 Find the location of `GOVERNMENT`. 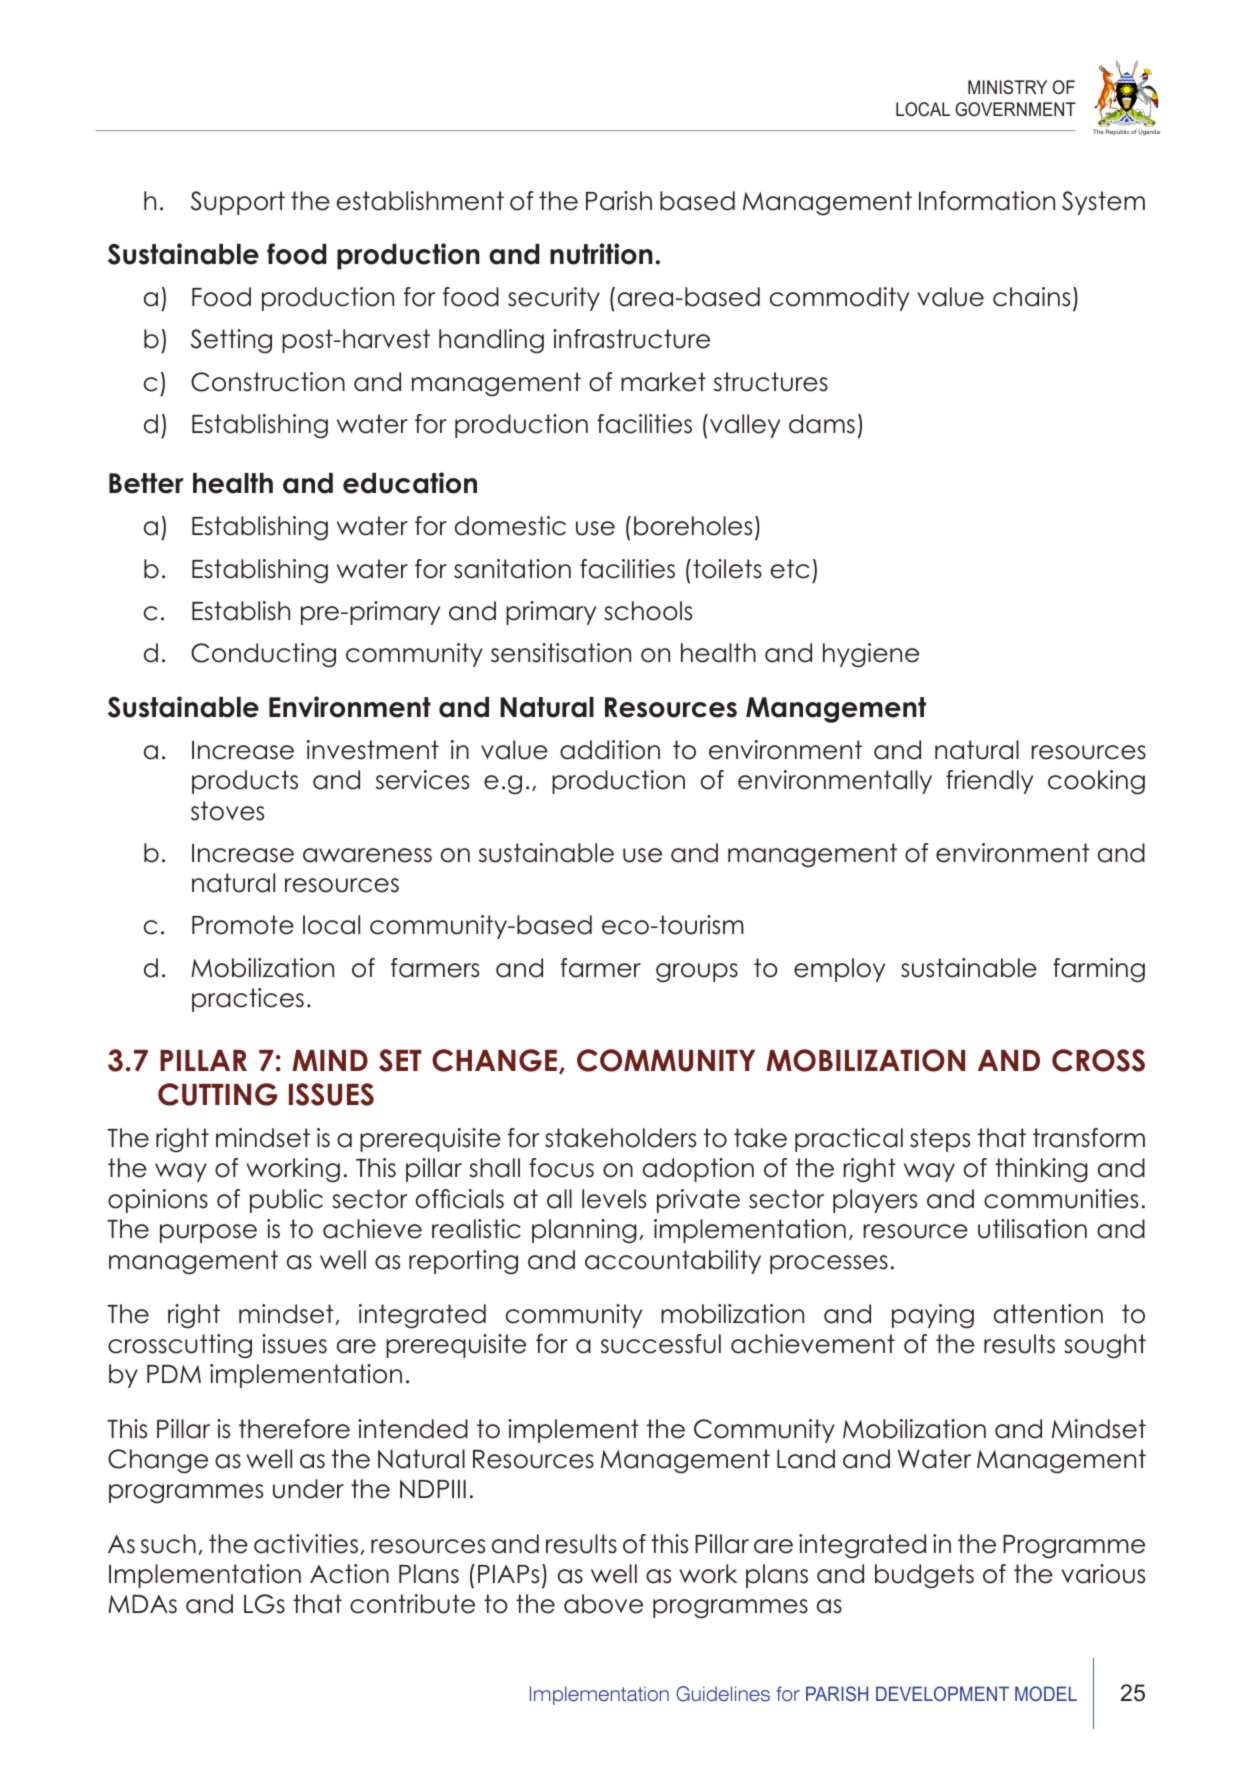

GOVERNMENT is located at coordinates (1015, 109).
